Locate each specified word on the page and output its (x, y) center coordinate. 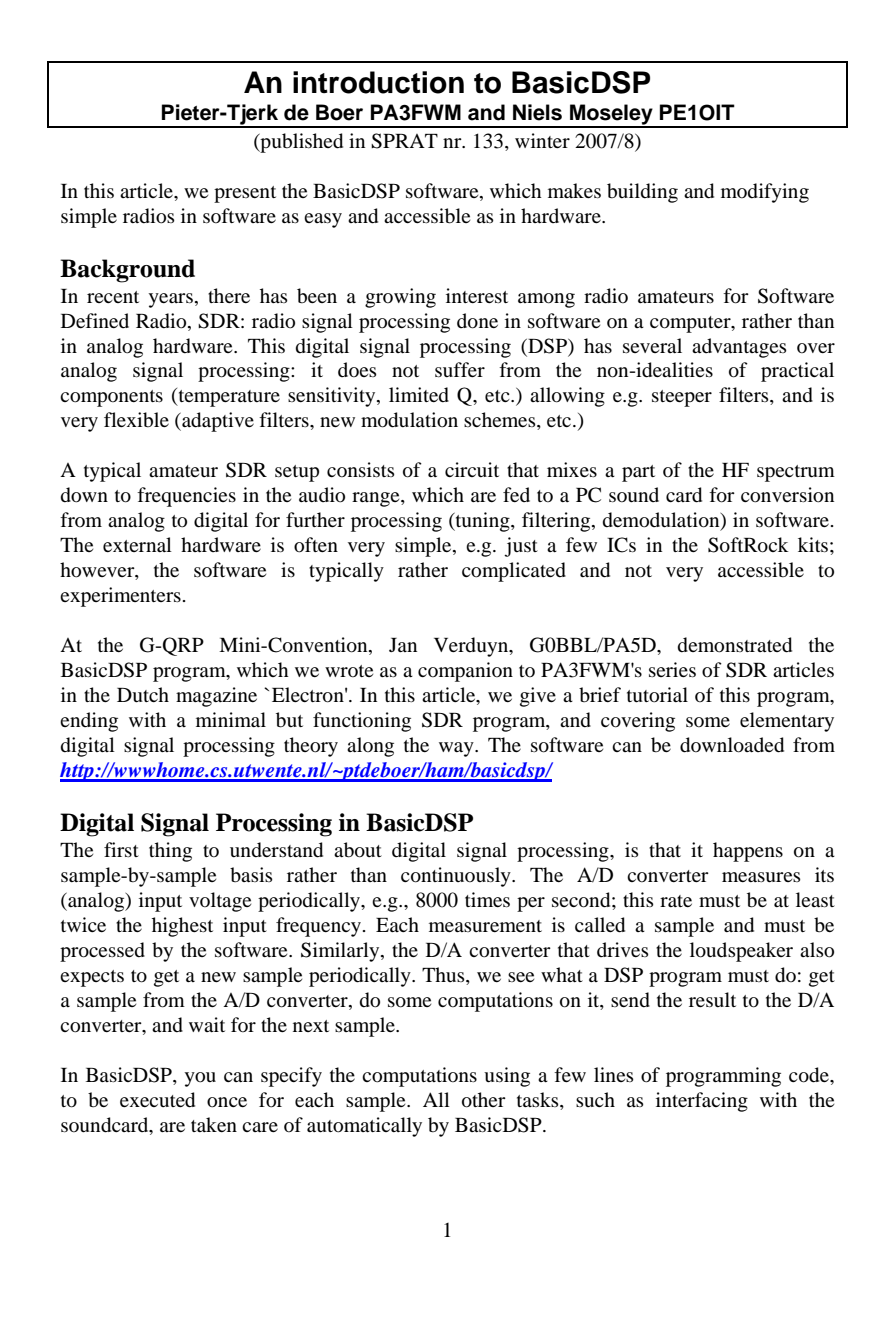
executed (157, 1100)
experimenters (120, 597)
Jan (403, 645)
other (484, 1100)
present (245, 194)
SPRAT (404, 141)
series (672, 669)
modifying (765, 193)
